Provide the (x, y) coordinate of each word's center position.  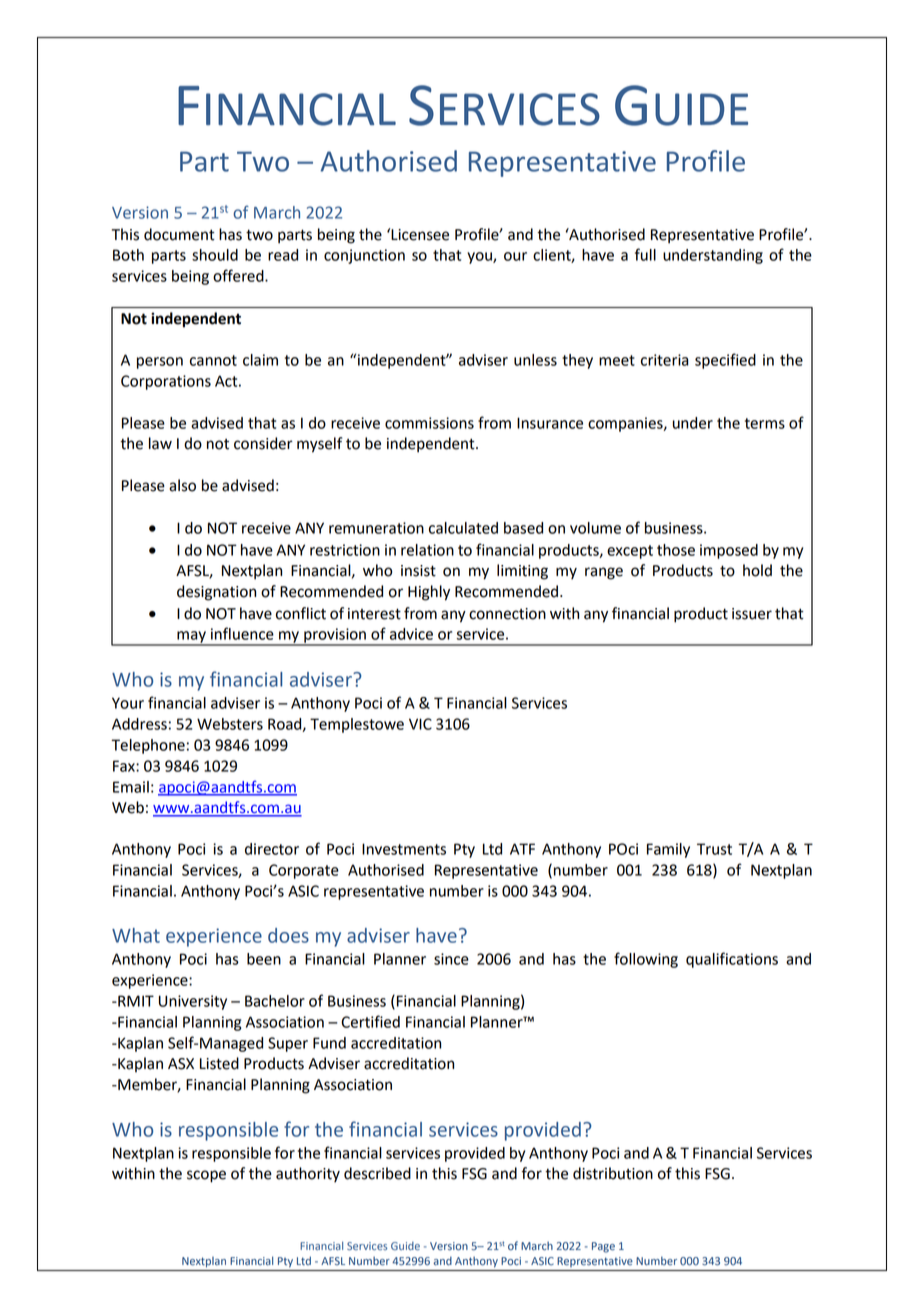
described (377, 1173)
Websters (230, 724)
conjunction (364, 256)
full (645, 254)
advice (411, 634)
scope (206, 1176)
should (215, 255)
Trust (714, 849)
